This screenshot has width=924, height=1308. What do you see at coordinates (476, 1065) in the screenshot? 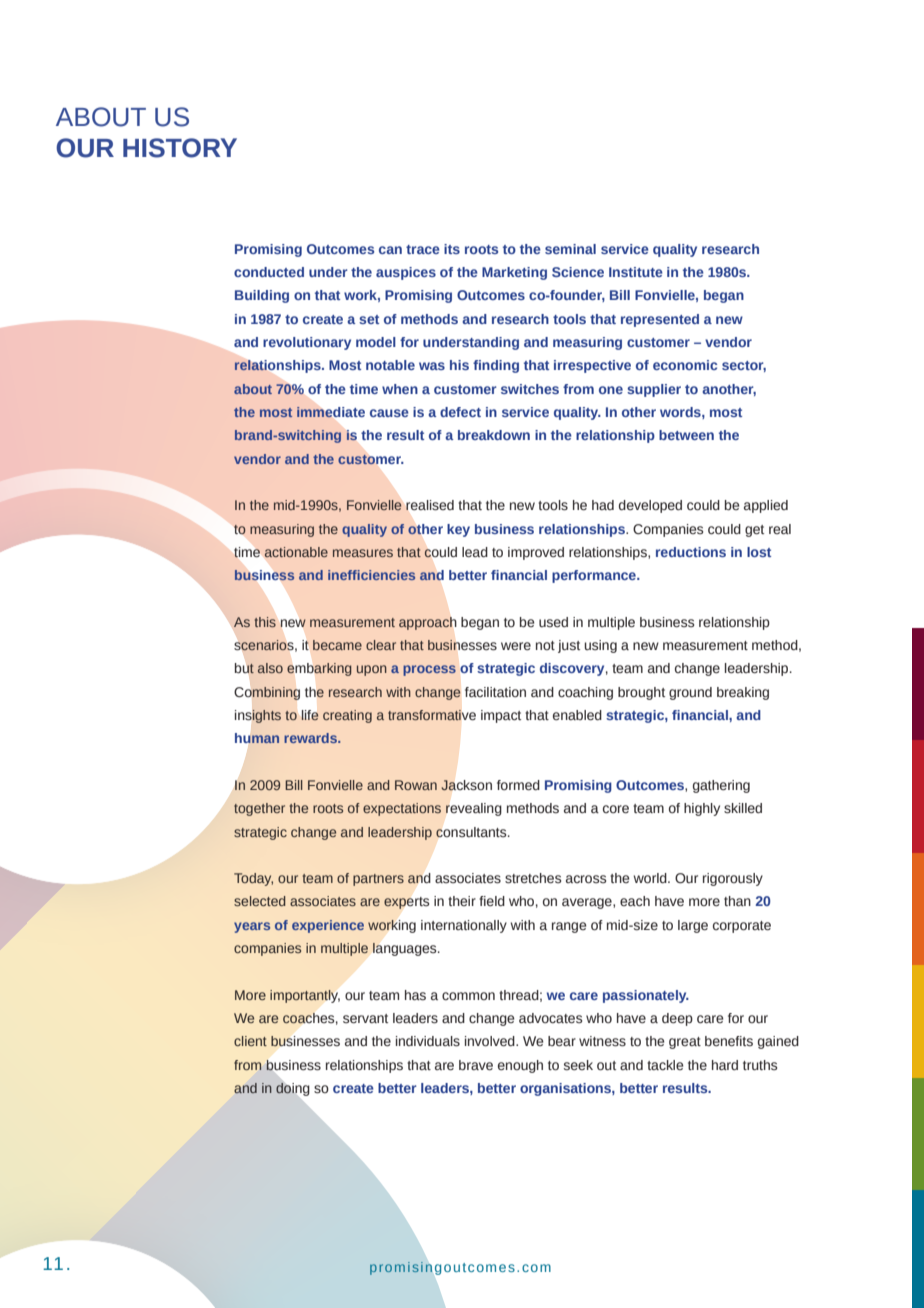
I see `brave` at bounding box center [476, 1065].
